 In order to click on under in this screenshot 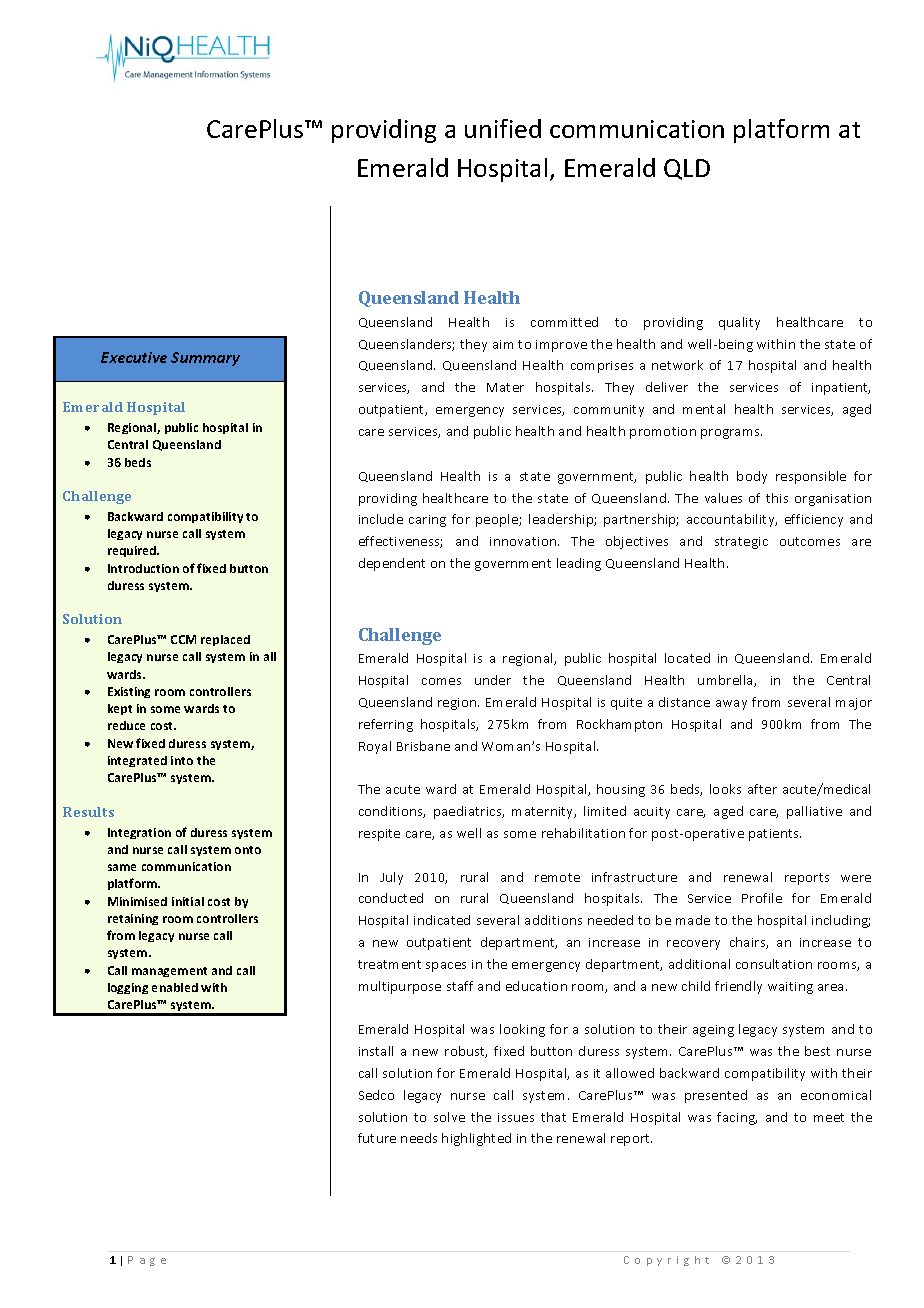, I will do `click(493, 680)`.
